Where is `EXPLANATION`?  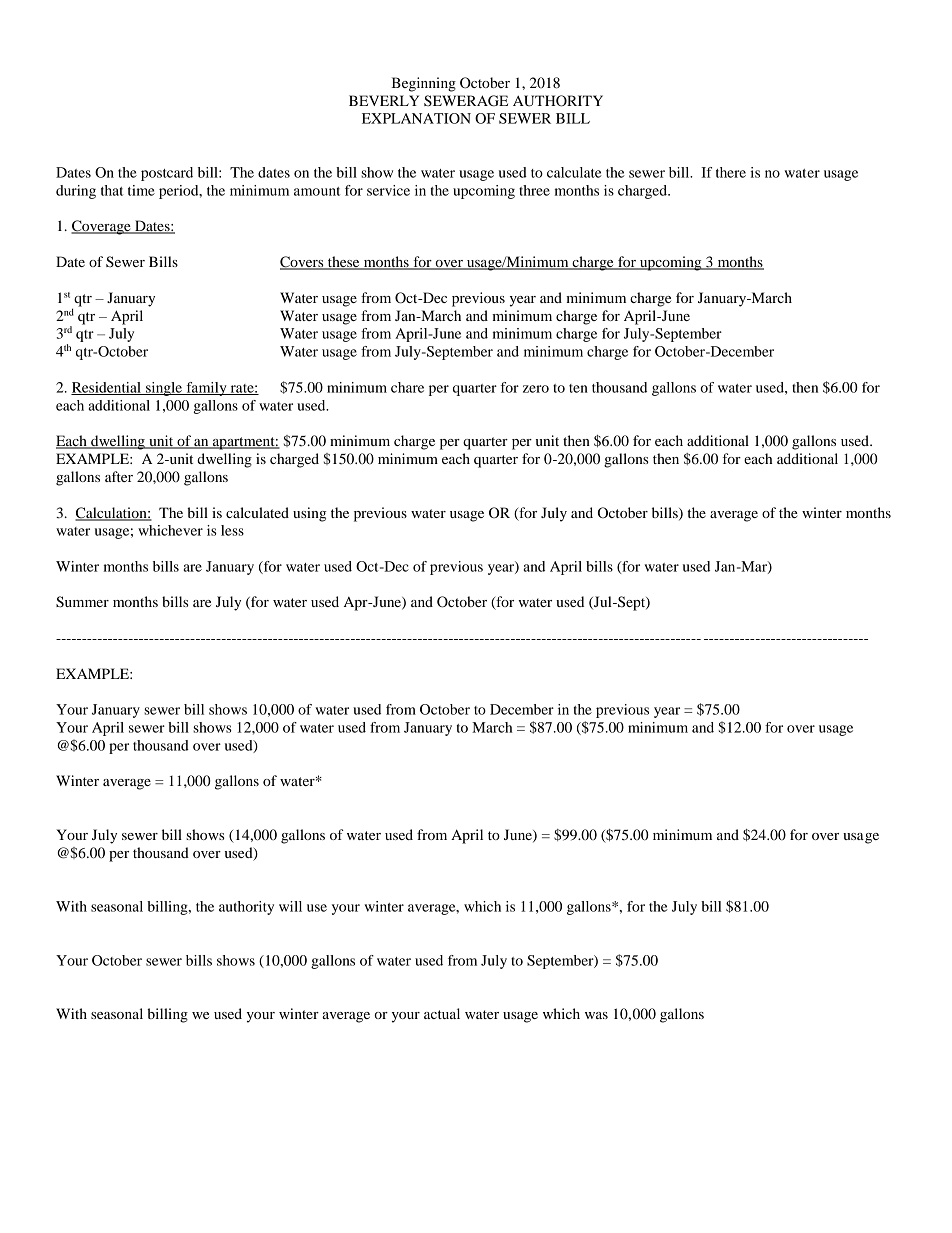 EXPLANATION is located at coordinates (416, 118).
